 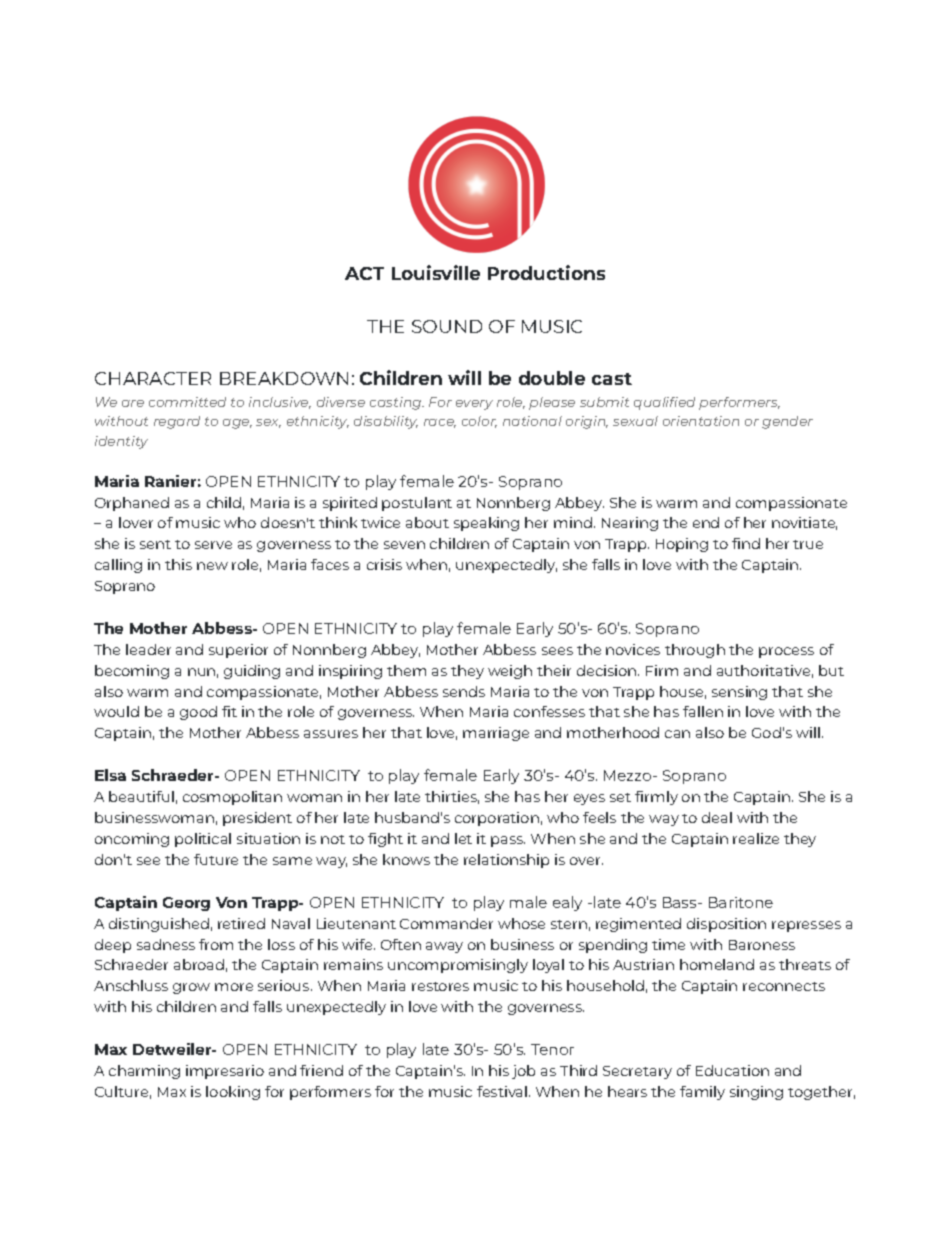 I want to click on Productions, so click(x=546, y=272).
